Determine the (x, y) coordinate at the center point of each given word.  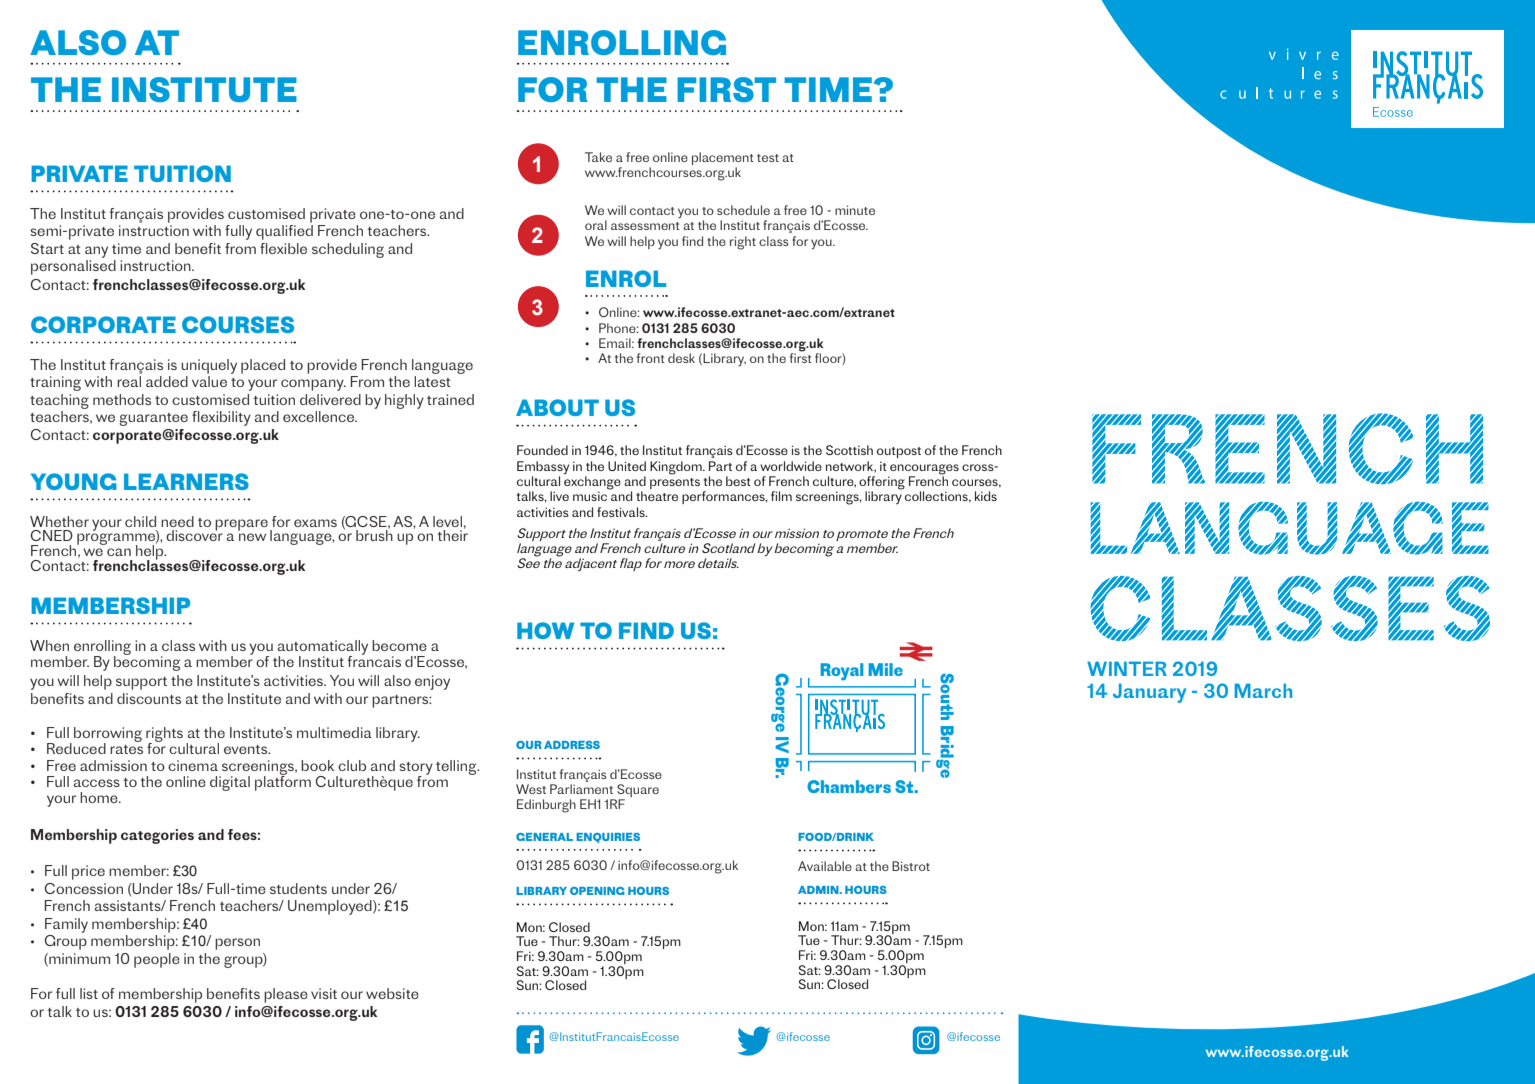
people (157, 960)
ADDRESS (572, 745)
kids (986, 496)
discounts (149, 698)
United (627, 466)
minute (855, 210)
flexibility (221, 418)
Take (598, 157)
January (1149, 693)
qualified (284, 232)
